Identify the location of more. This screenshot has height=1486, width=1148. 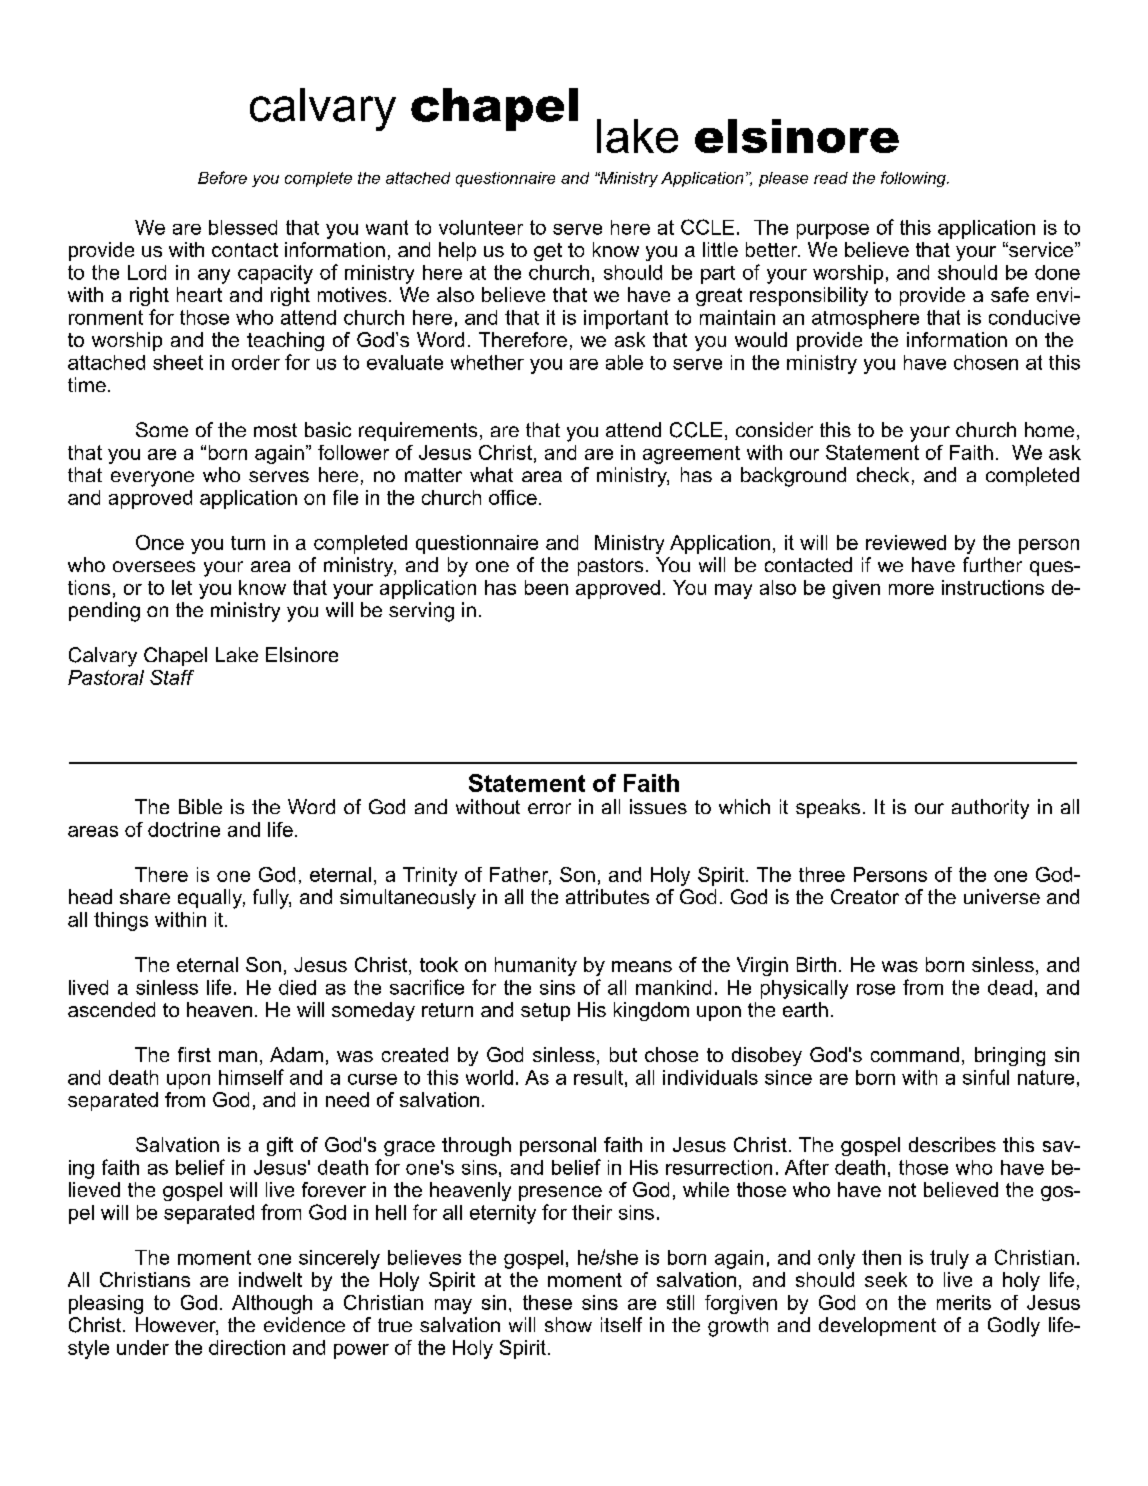
(911, 589).
